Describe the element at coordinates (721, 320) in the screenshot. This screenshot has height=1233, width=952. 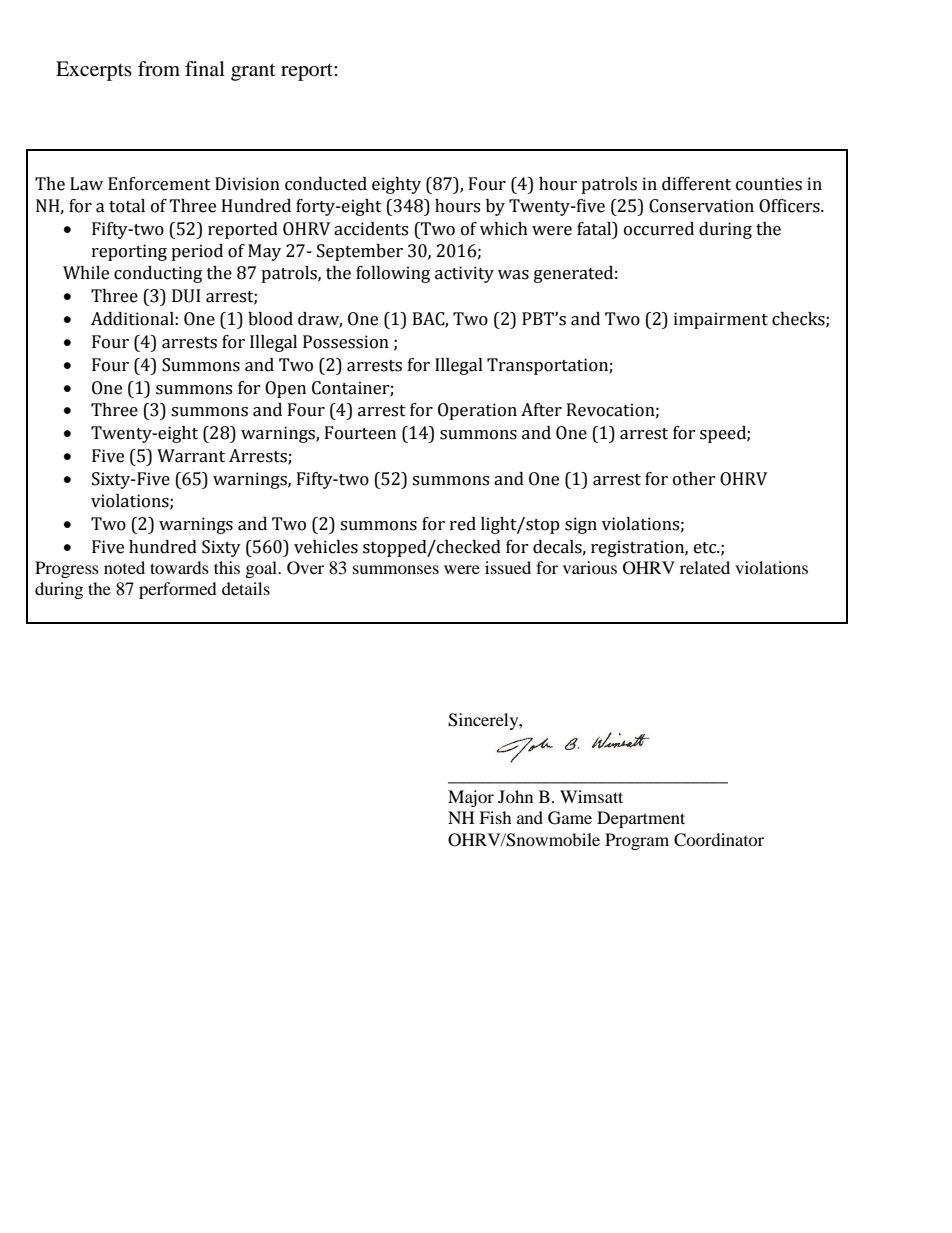
I see `impairment` at that location.
